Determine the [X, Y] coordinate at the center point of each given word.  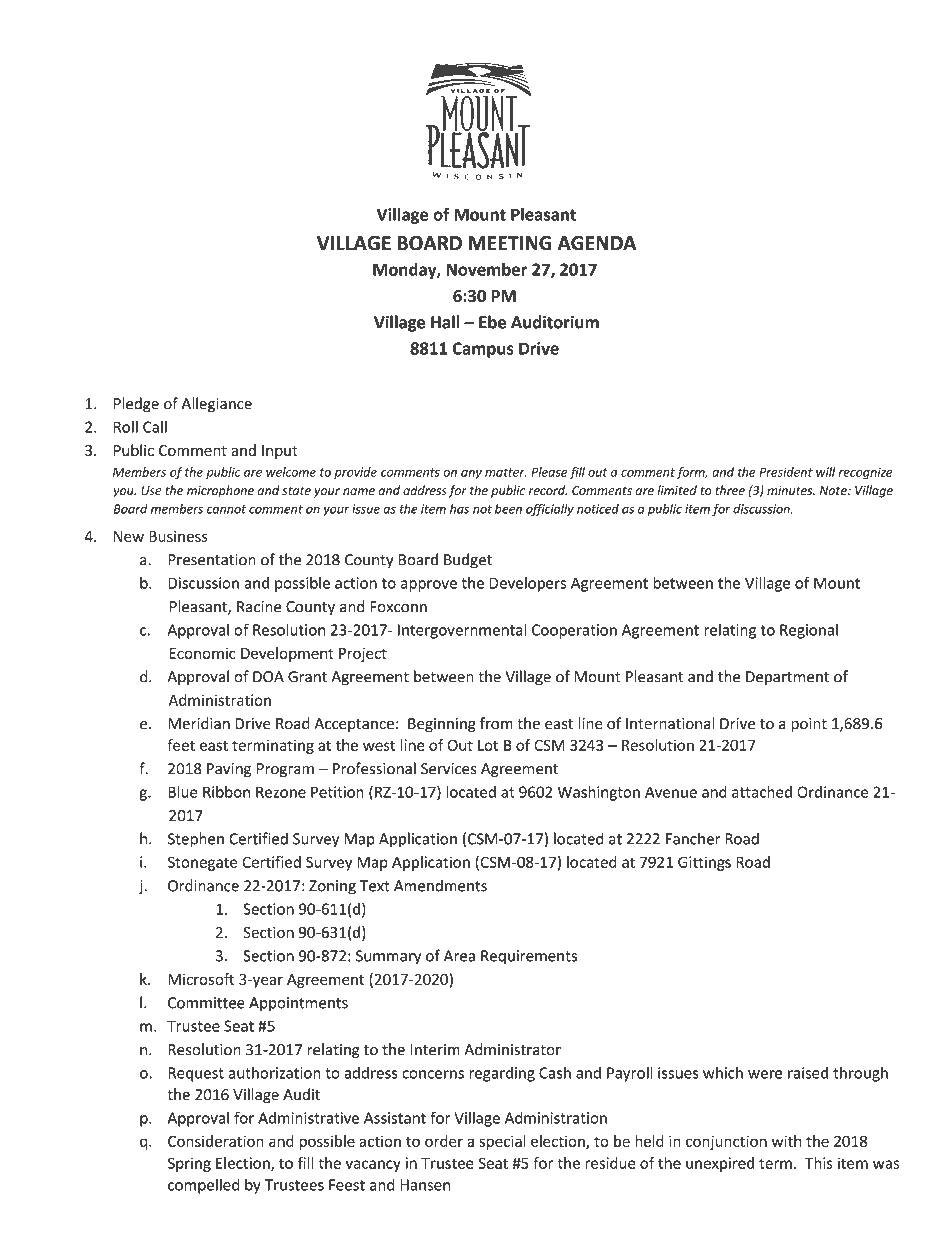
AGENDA [597, 243]
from [496, 723]
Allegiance [217, 405]
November [487, 269]
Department [787, 678]
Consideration [216, 1141]
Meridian [199, 723]
